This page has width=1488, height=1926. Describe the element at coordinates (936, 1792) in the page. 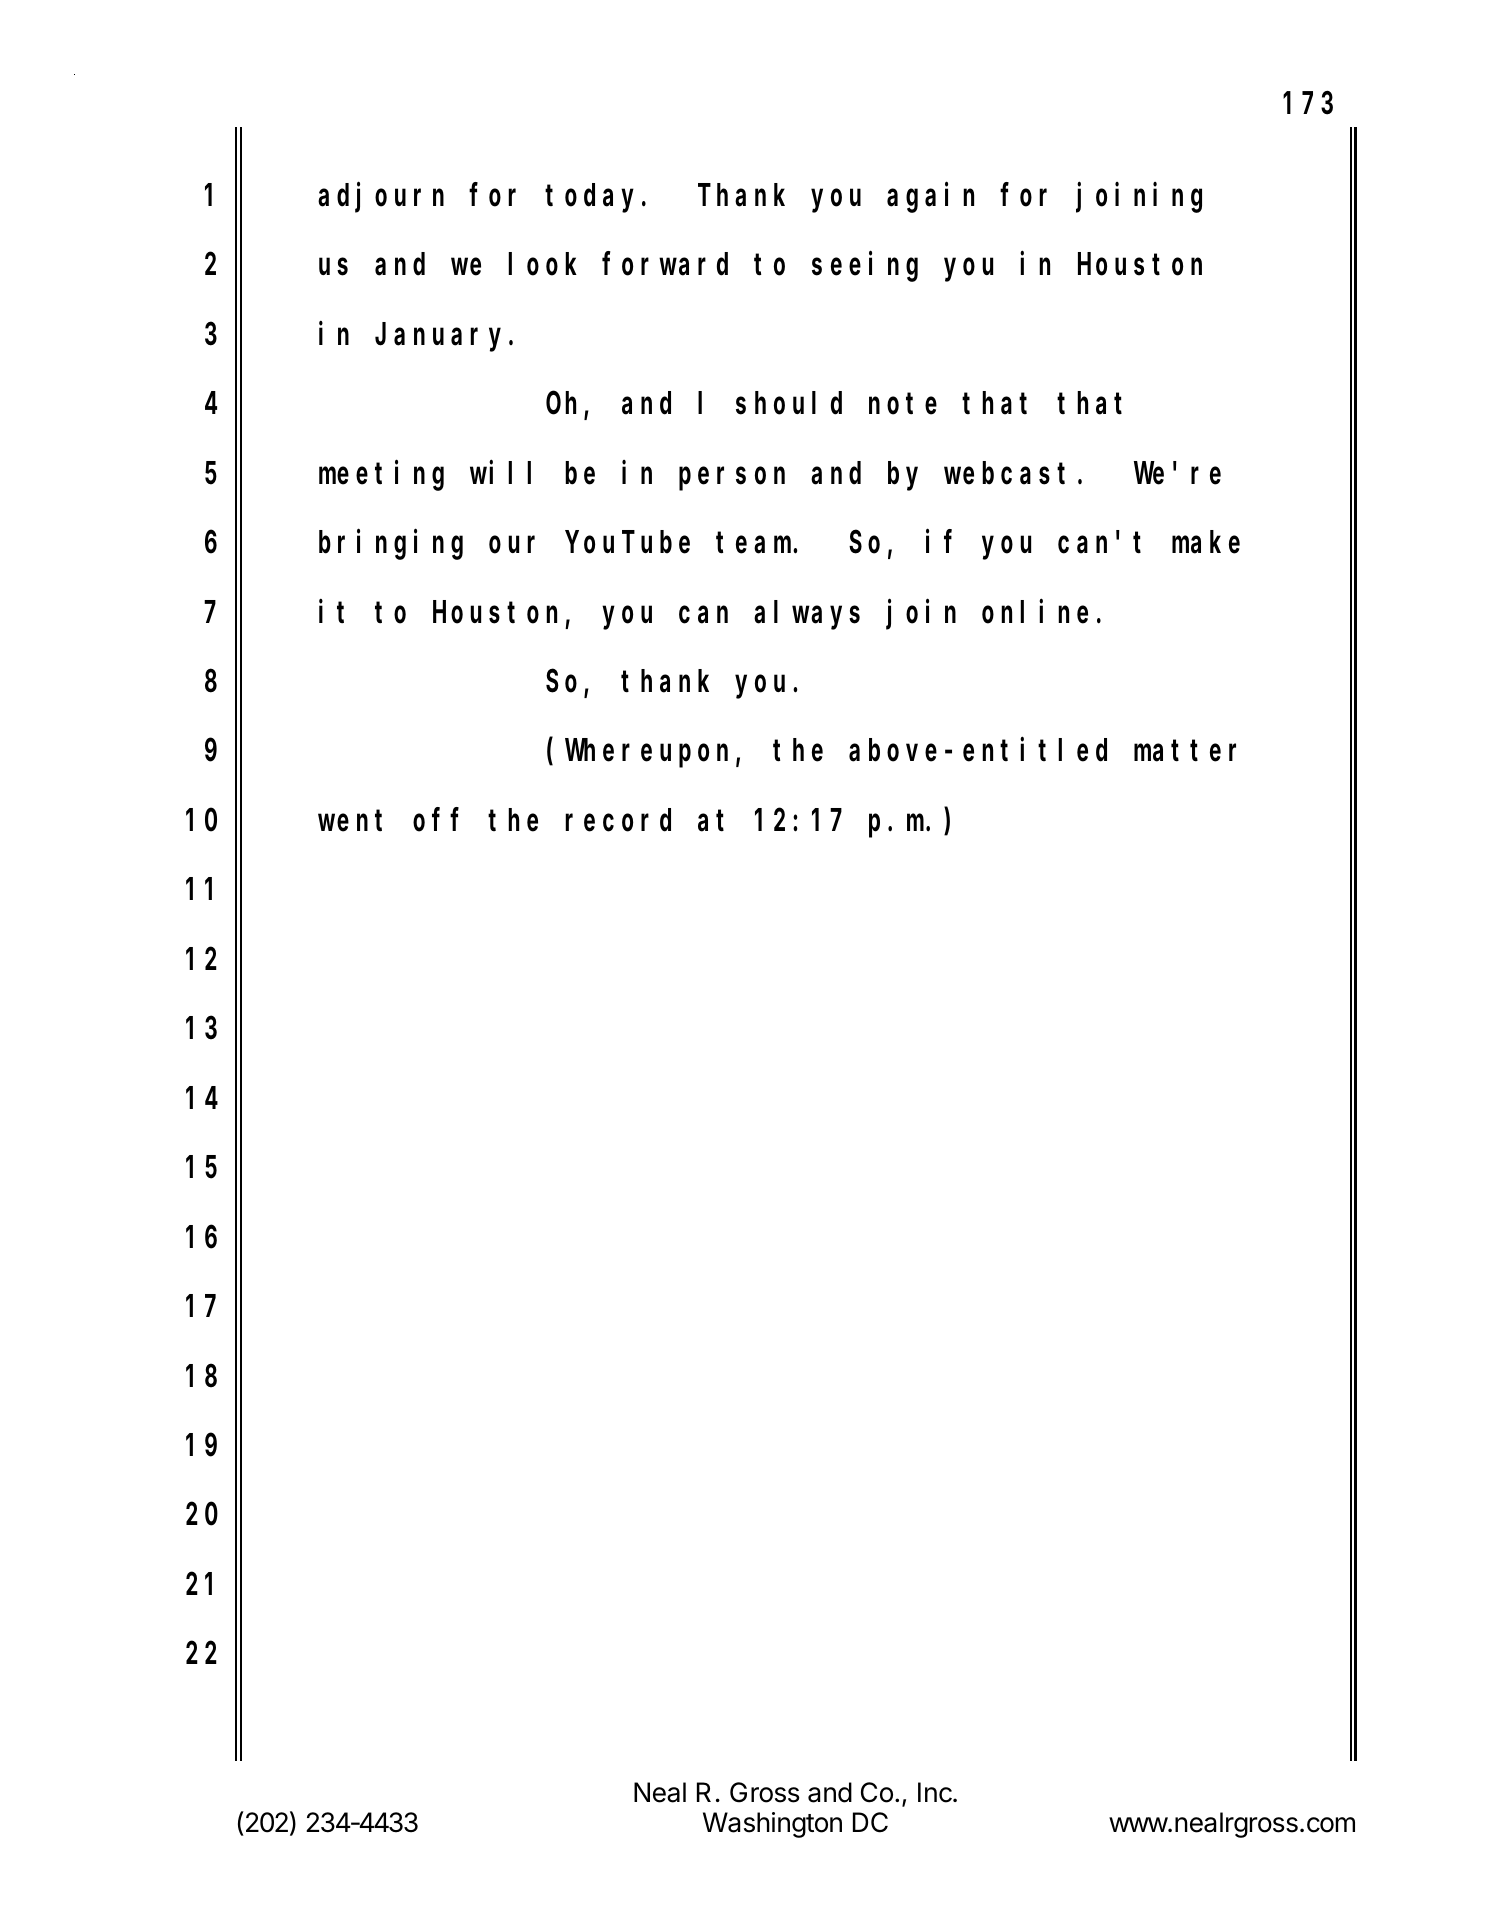

I see `Inc` at that location.
